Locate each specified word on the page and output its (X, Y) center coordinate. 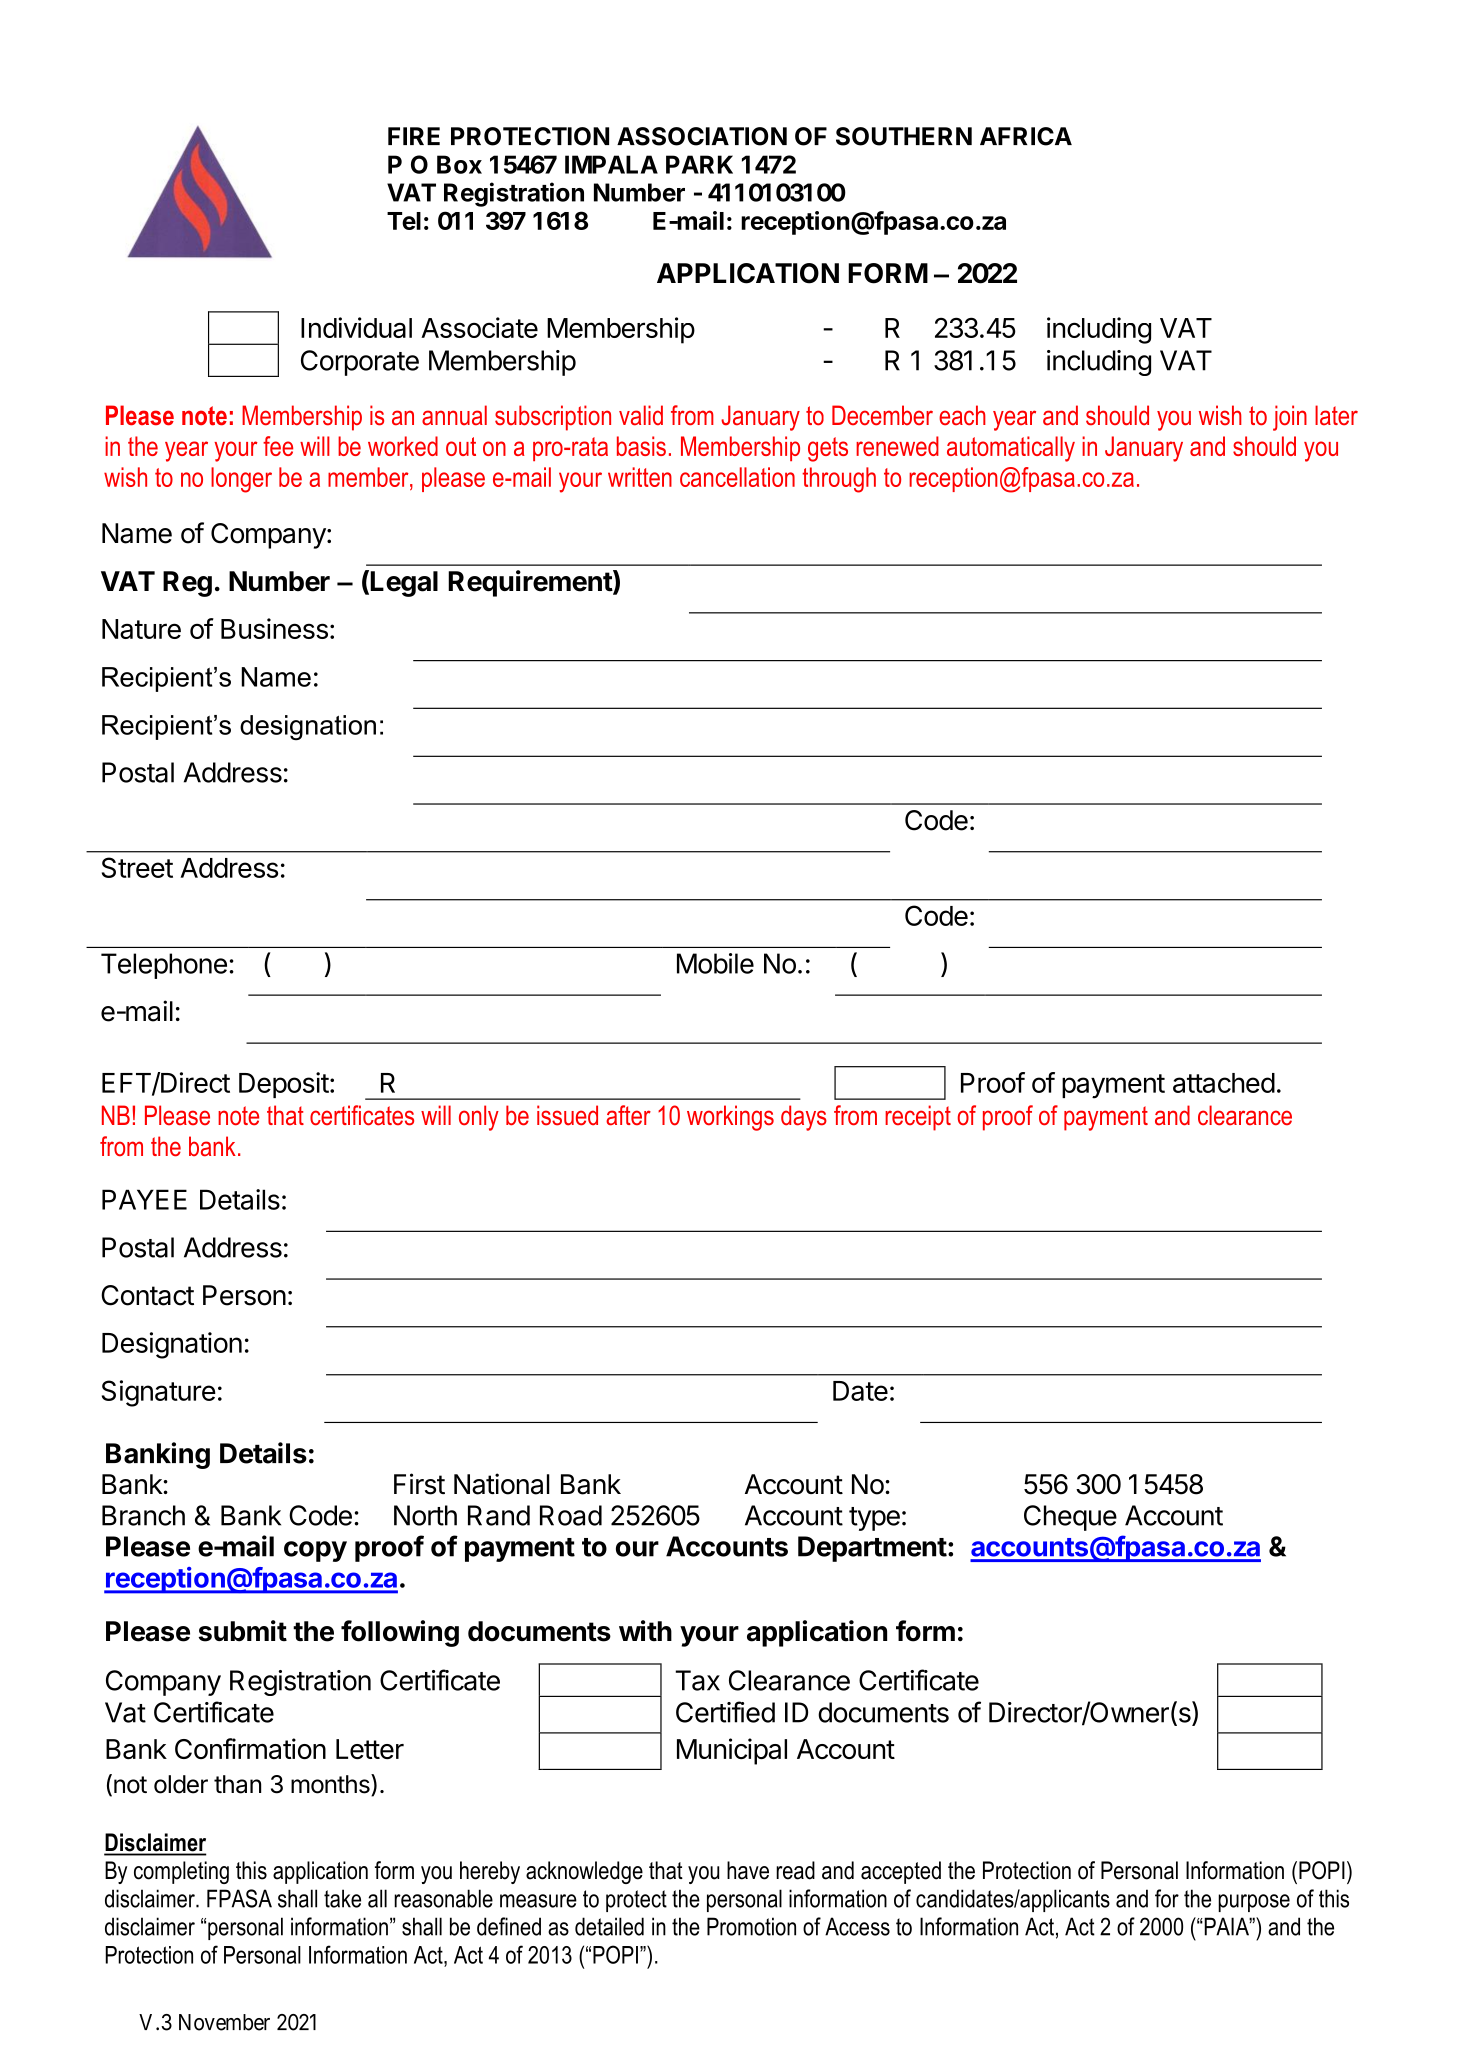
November (224, 2022)
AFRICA (1026, 136)
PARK (699, 164)
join (1290, 418)
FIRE (414, 136)
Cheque (1070, 1518)
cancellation (737, 477)
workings (730, 1118)
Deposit (284, 1085)
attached (1224, 1083)
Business (274, 628)
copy (315, 1551)
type (874, 1519)
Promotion (751, 1926)
